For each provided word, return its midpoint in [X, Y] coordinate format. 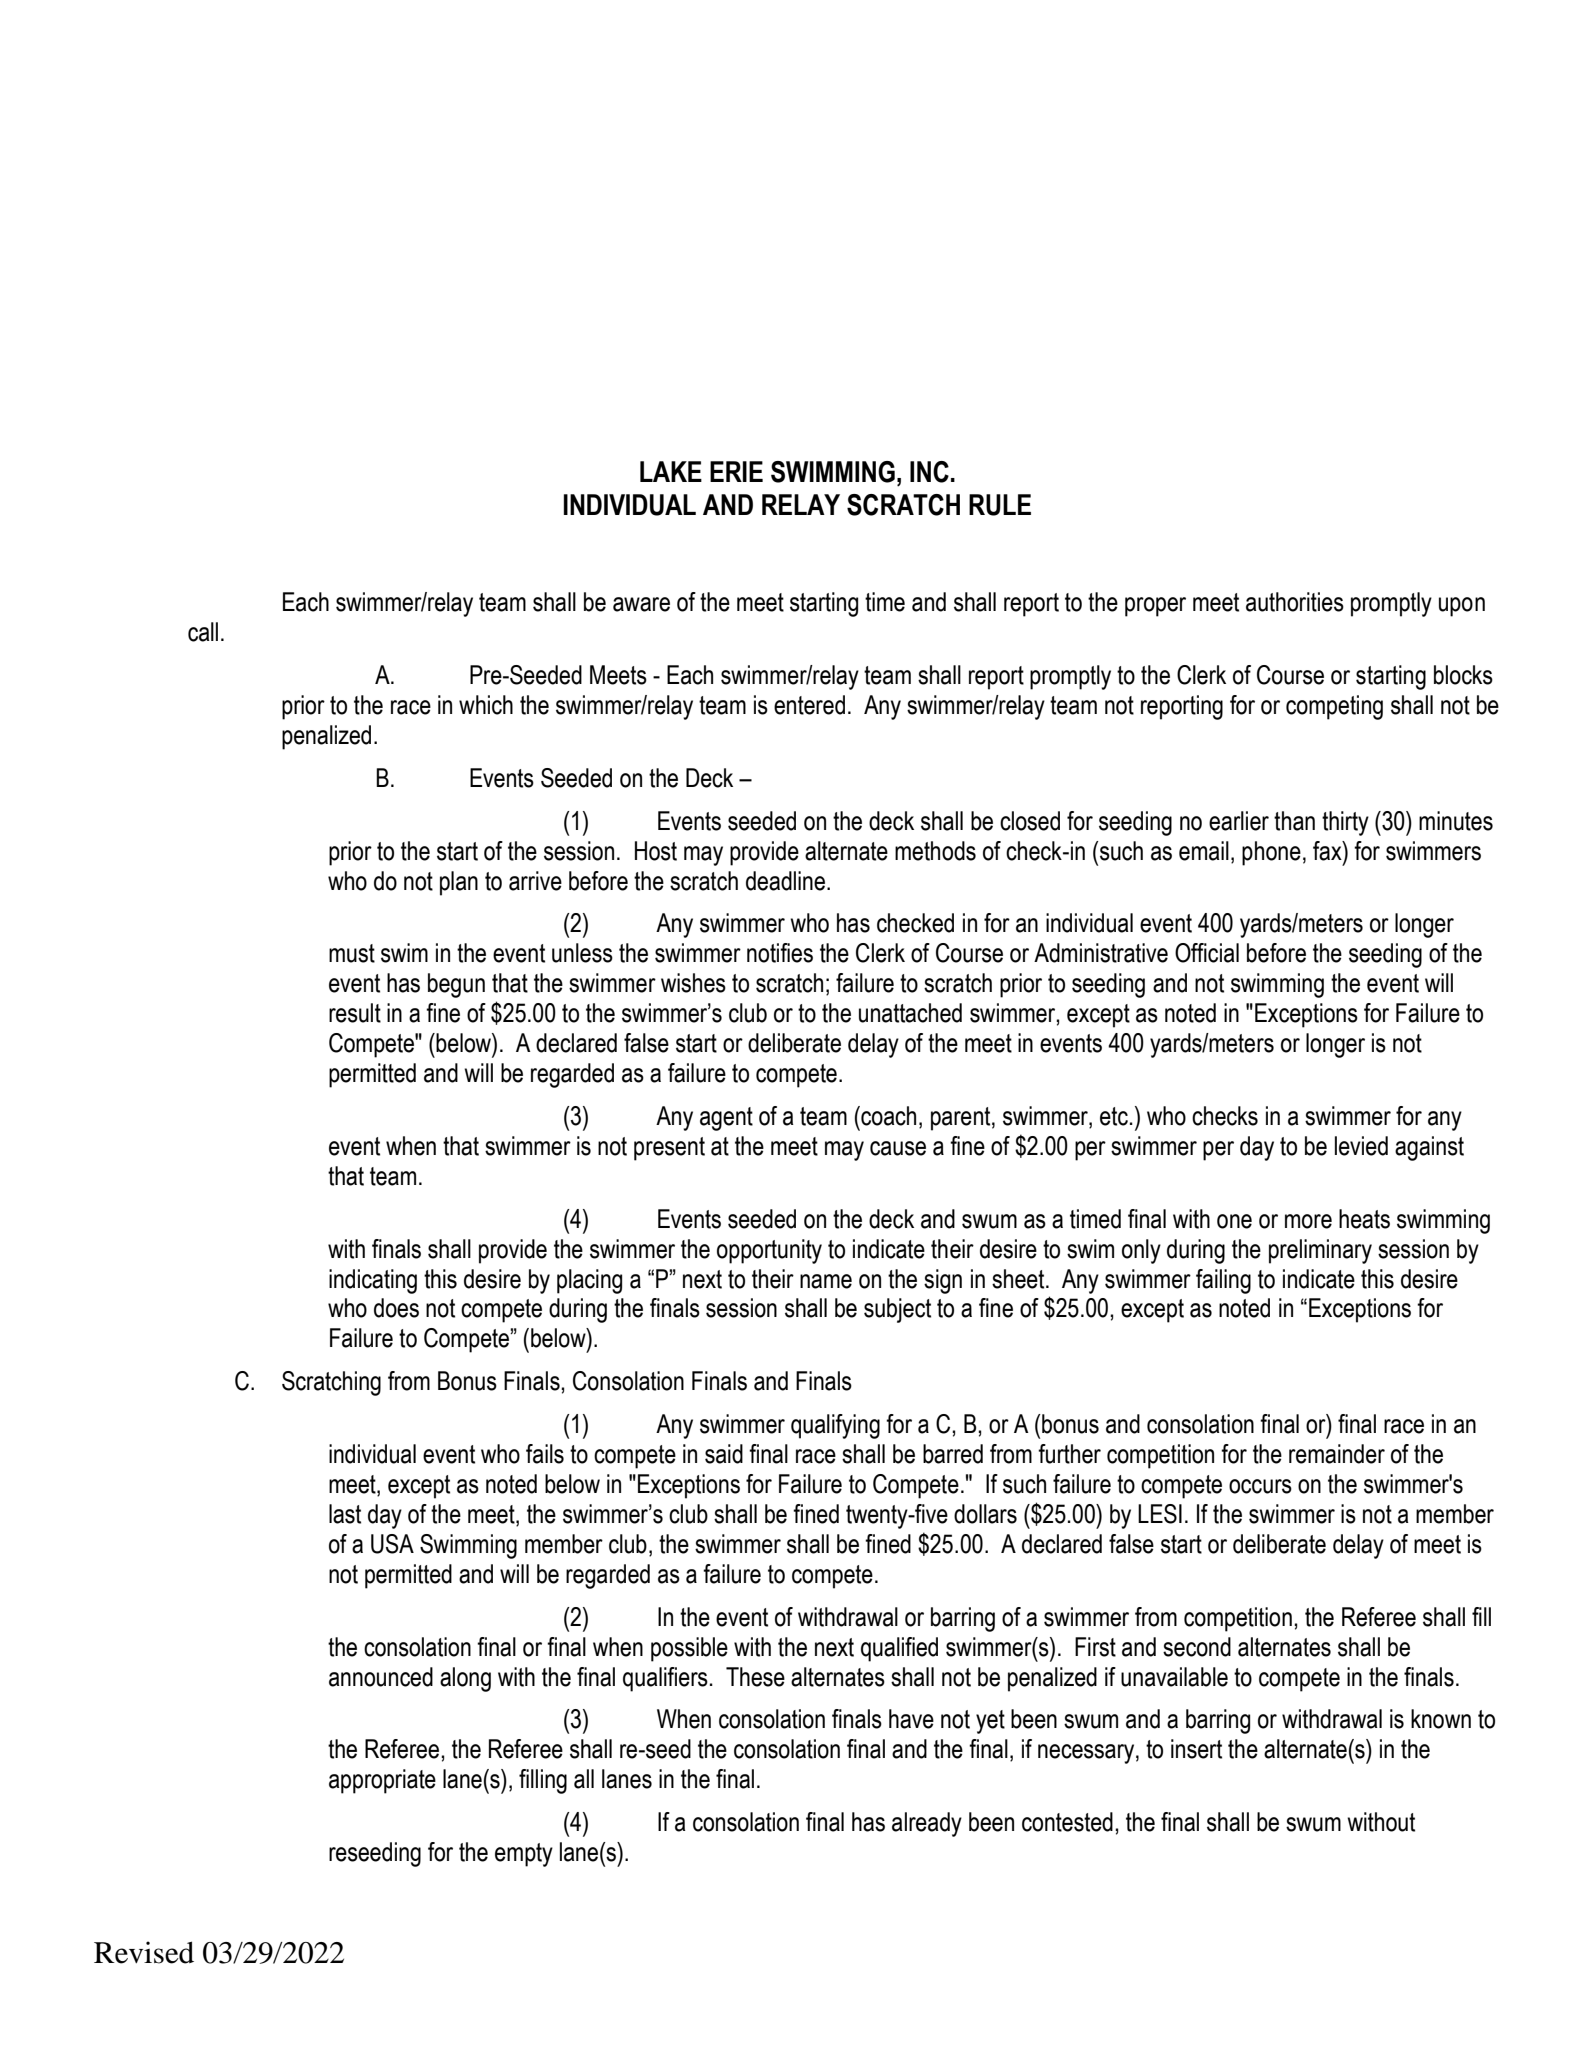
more [1308, 1221]
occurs [1260, 1486]
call [203, 632]
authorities [1295, 602]
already [927, 1824]
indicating [373, 1281]
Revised [144, 1952]
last [345, 1514]
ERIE [736, 471]
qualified [899, 1649]
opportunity [769, 1251]
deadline [785, 881]
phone [1271, 853]
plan [459, 883]
